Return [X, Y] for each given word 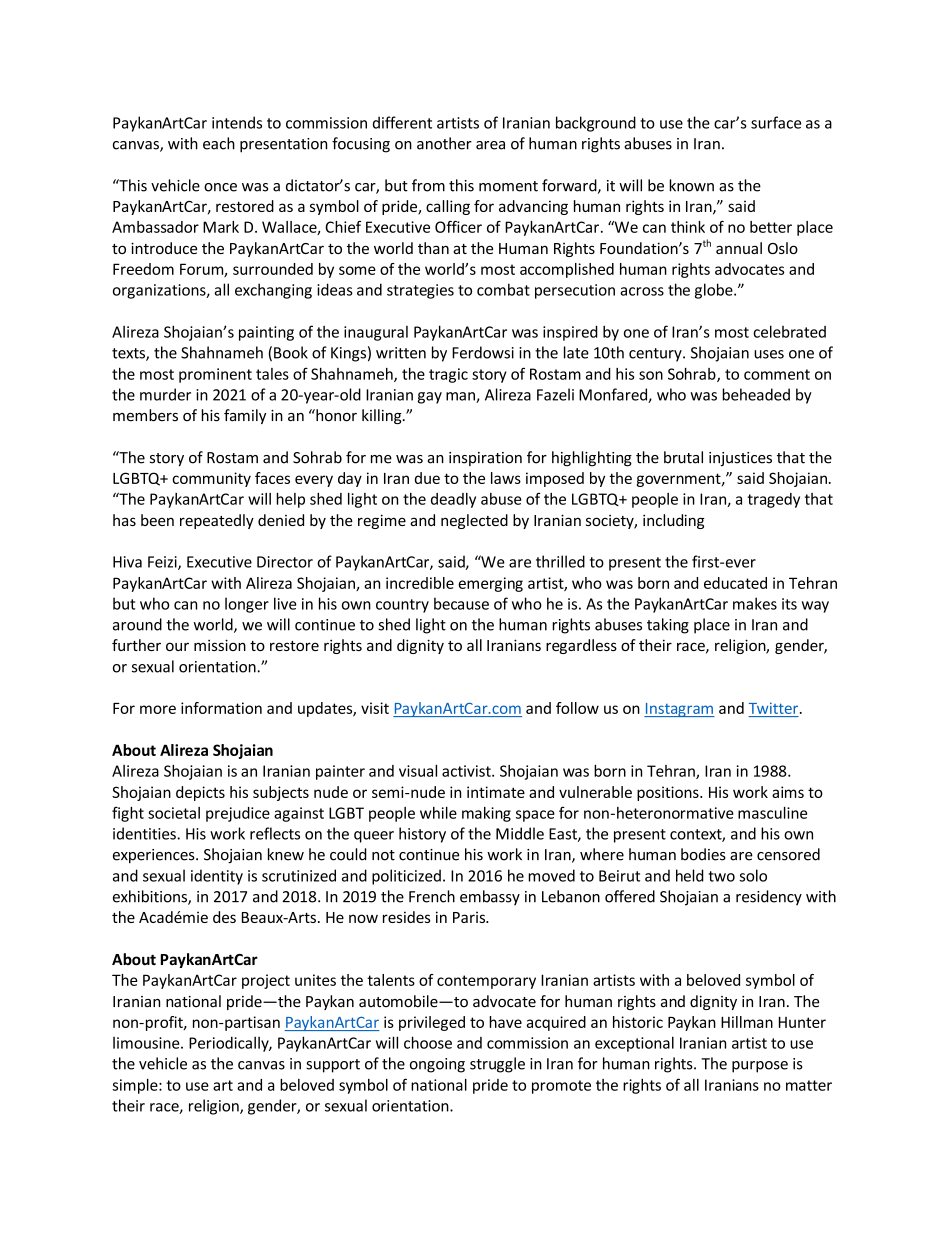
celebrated [789, 331]
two [721, 876]
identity [217, 877]
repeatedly [217, 521]
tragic [448, 375]
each [219, 143]
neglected [474, 521]
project [266, 981]
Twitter [775, 708]
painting [266, 333]
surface [776, 122]
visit [375, 708]
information [221, 708]
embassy [490, 897]
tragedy [773, 500]
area [490, 145]
